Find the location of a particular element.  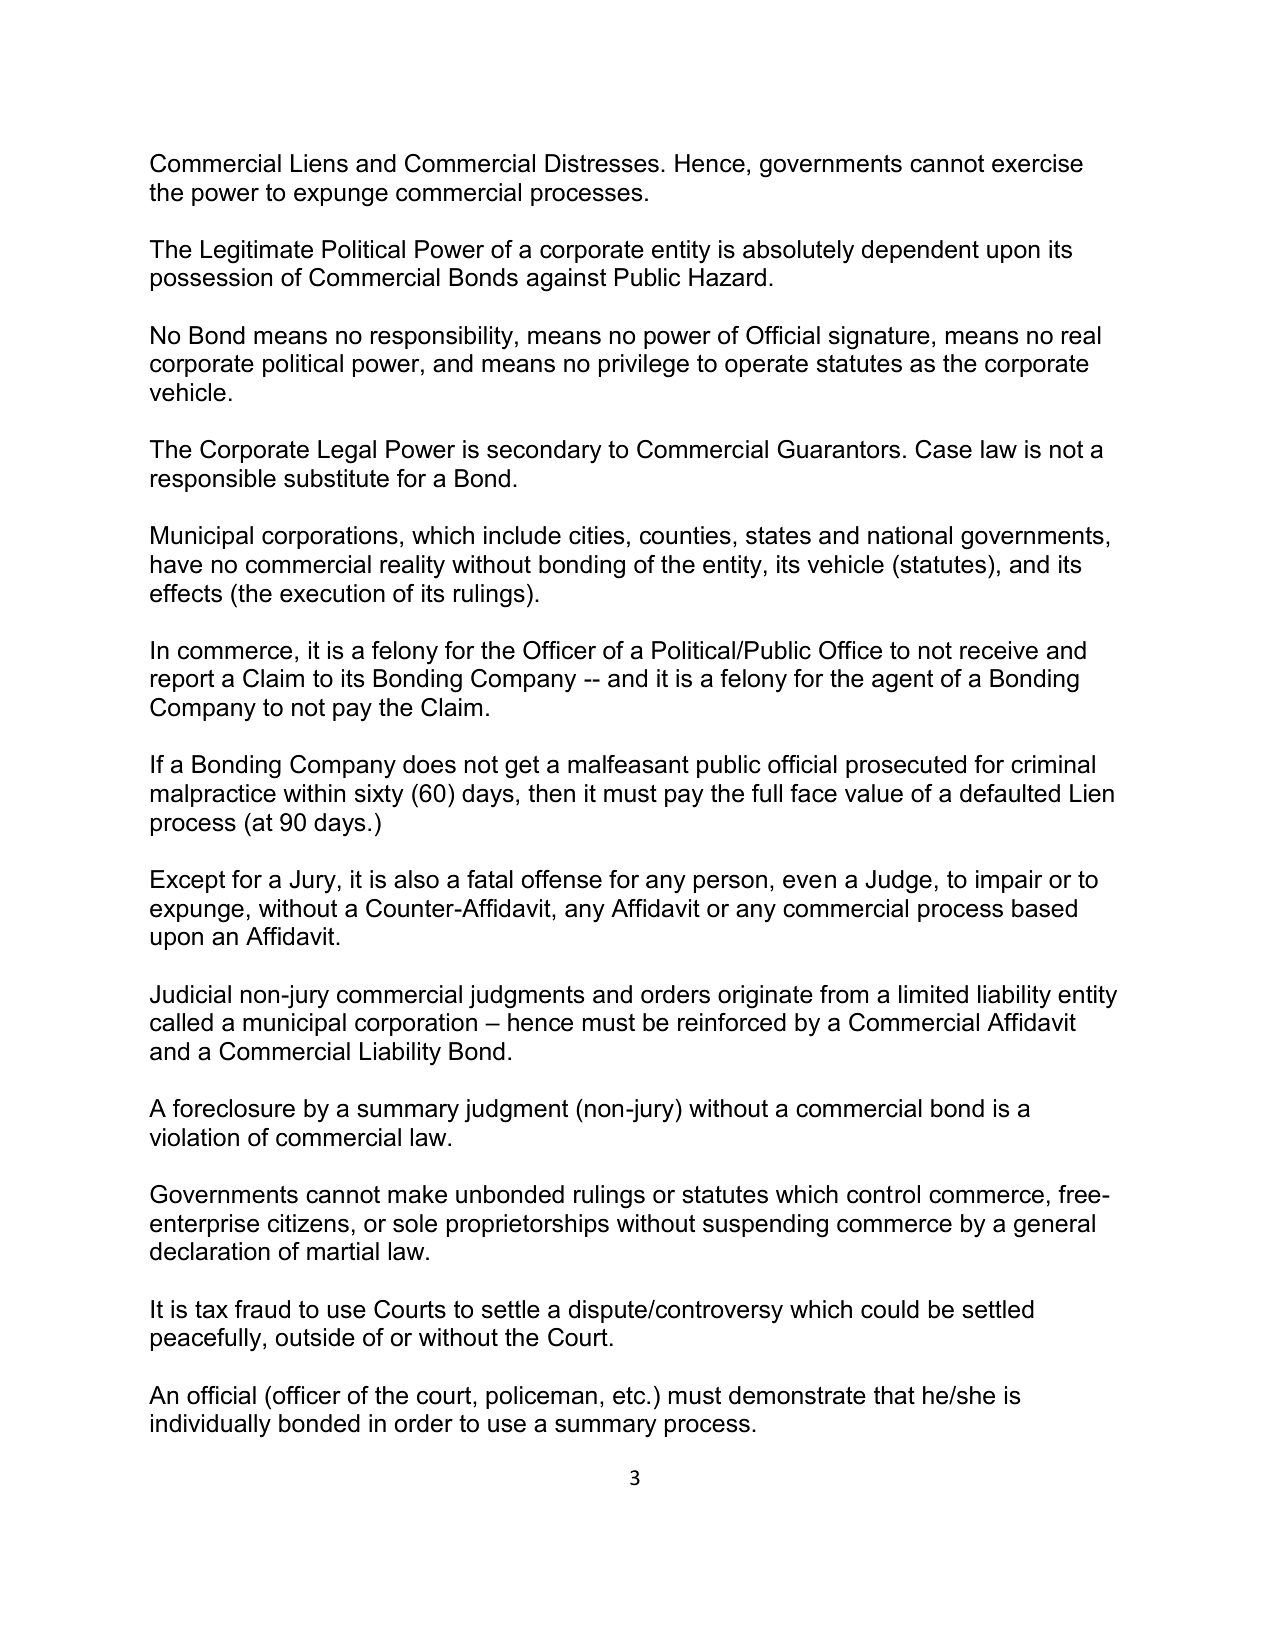

Distresses is located at coordinates (602, 163).
